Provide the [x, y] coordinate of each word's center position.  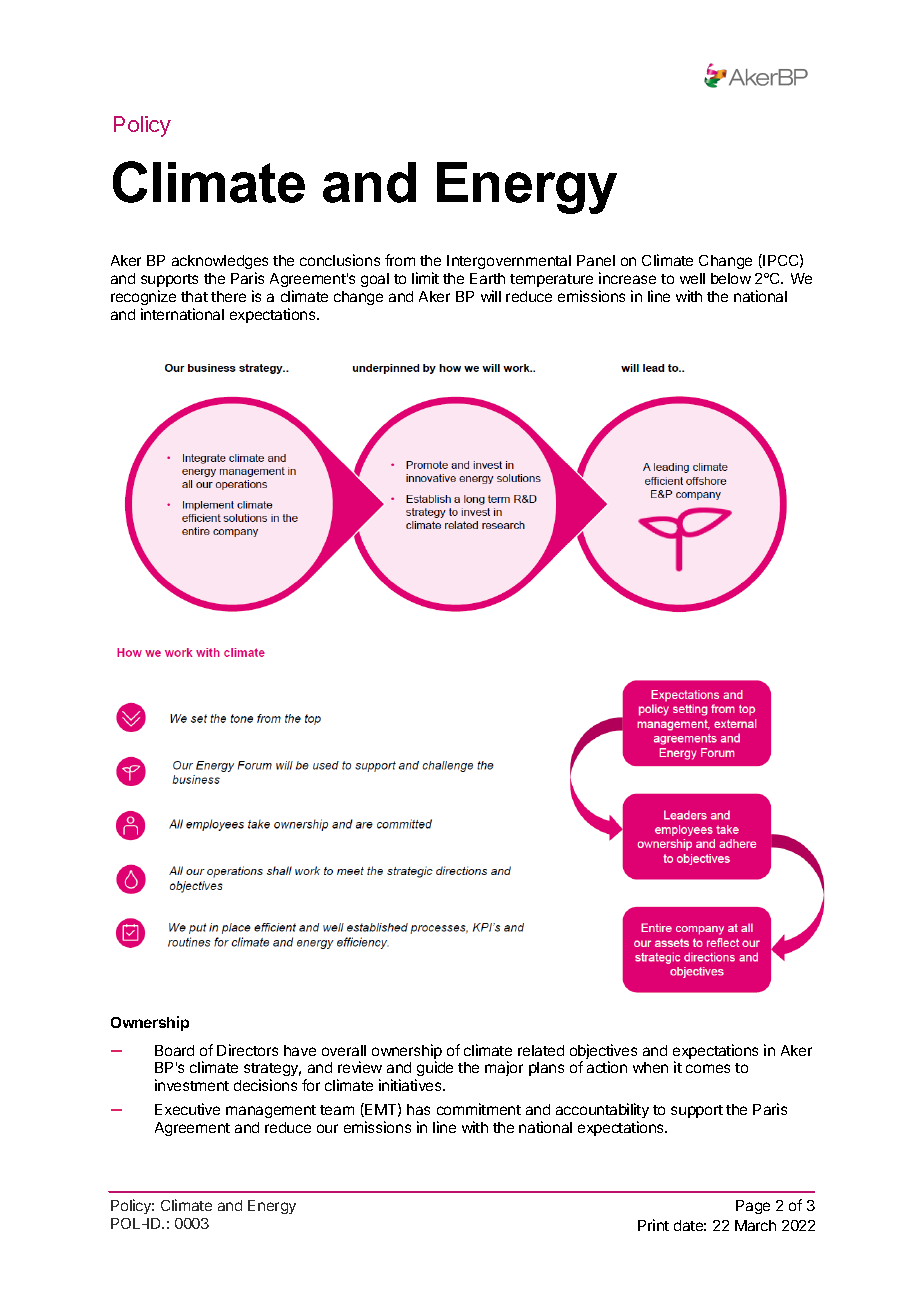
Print [653, 1225]
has [418, 1109]
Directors [247, 1050]
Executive [187, 1109]
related [541, 1050]
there [228, 296]
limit [425, 278]
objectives [603, 1053]
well [692, 278]
